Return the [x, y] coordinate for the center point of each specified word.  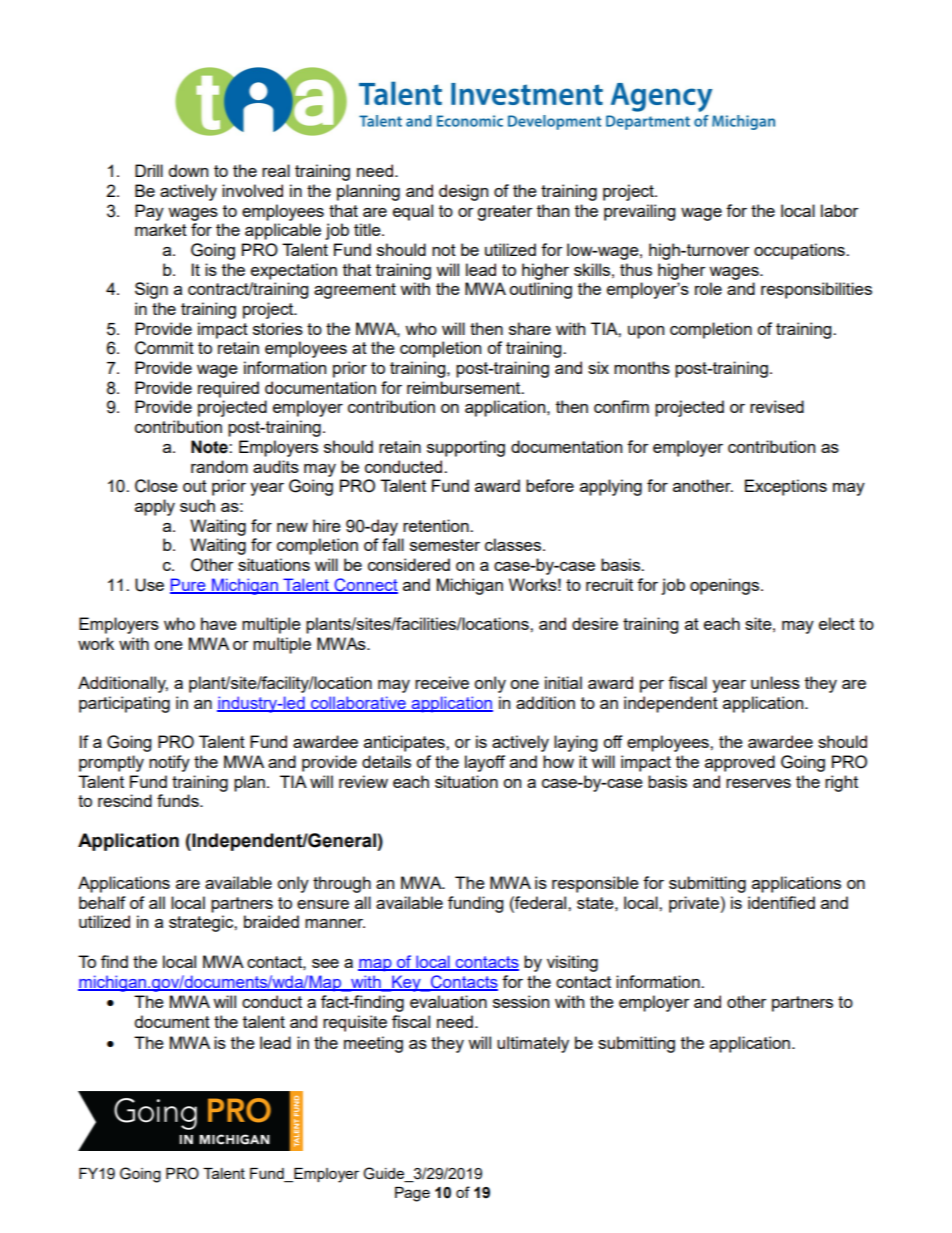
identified [781, 902]
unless [775, 682]
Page [412, 1194]
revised [777, 406]
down [188, 170]
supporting [466, 448]
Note [210, 447]
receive [442, 682]
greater [505, 213]
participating [124, 704]
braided [271, 921]
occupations [800, 251]
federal [541, 902]
